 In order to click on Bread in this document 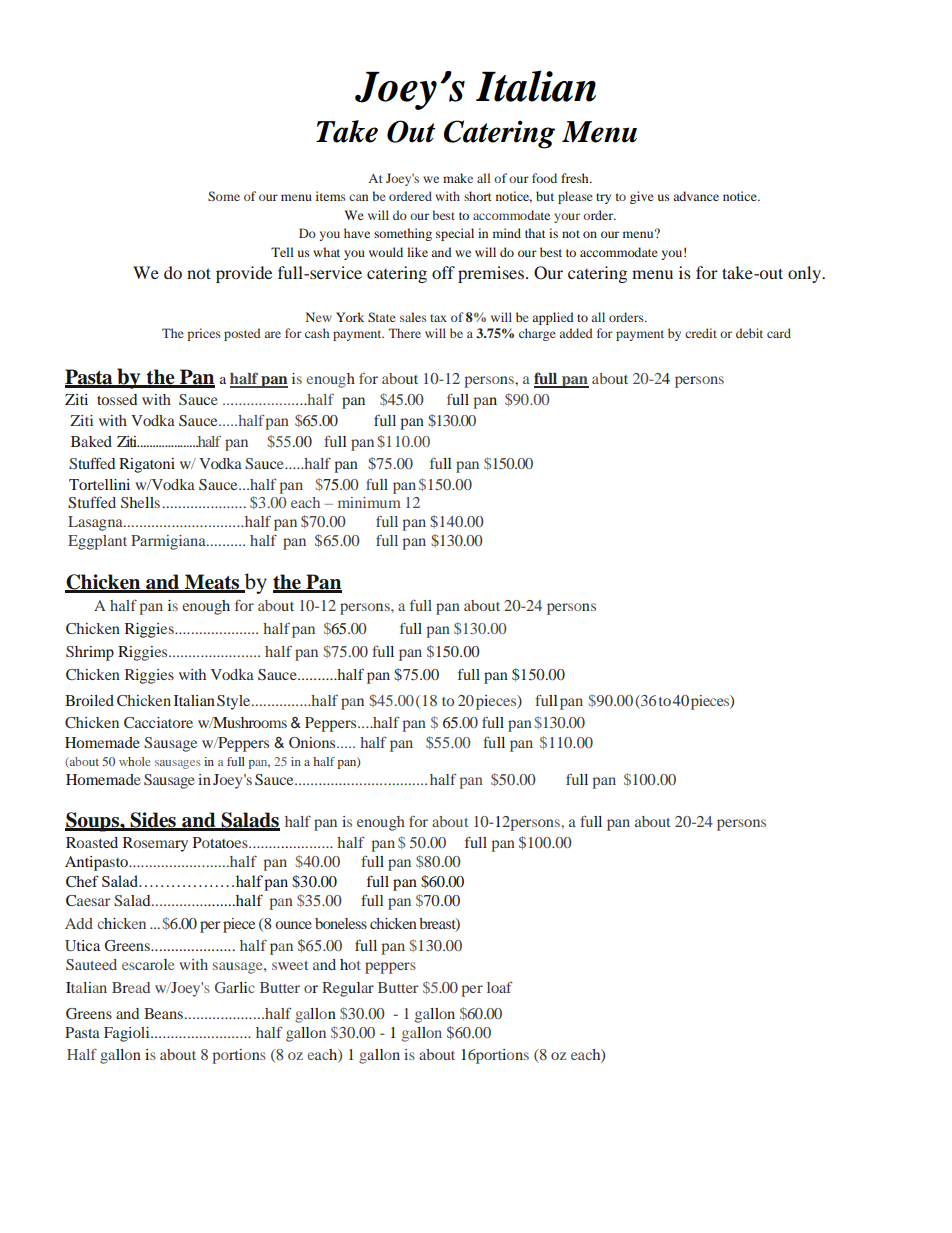, I will do `click(131, 987)`.
